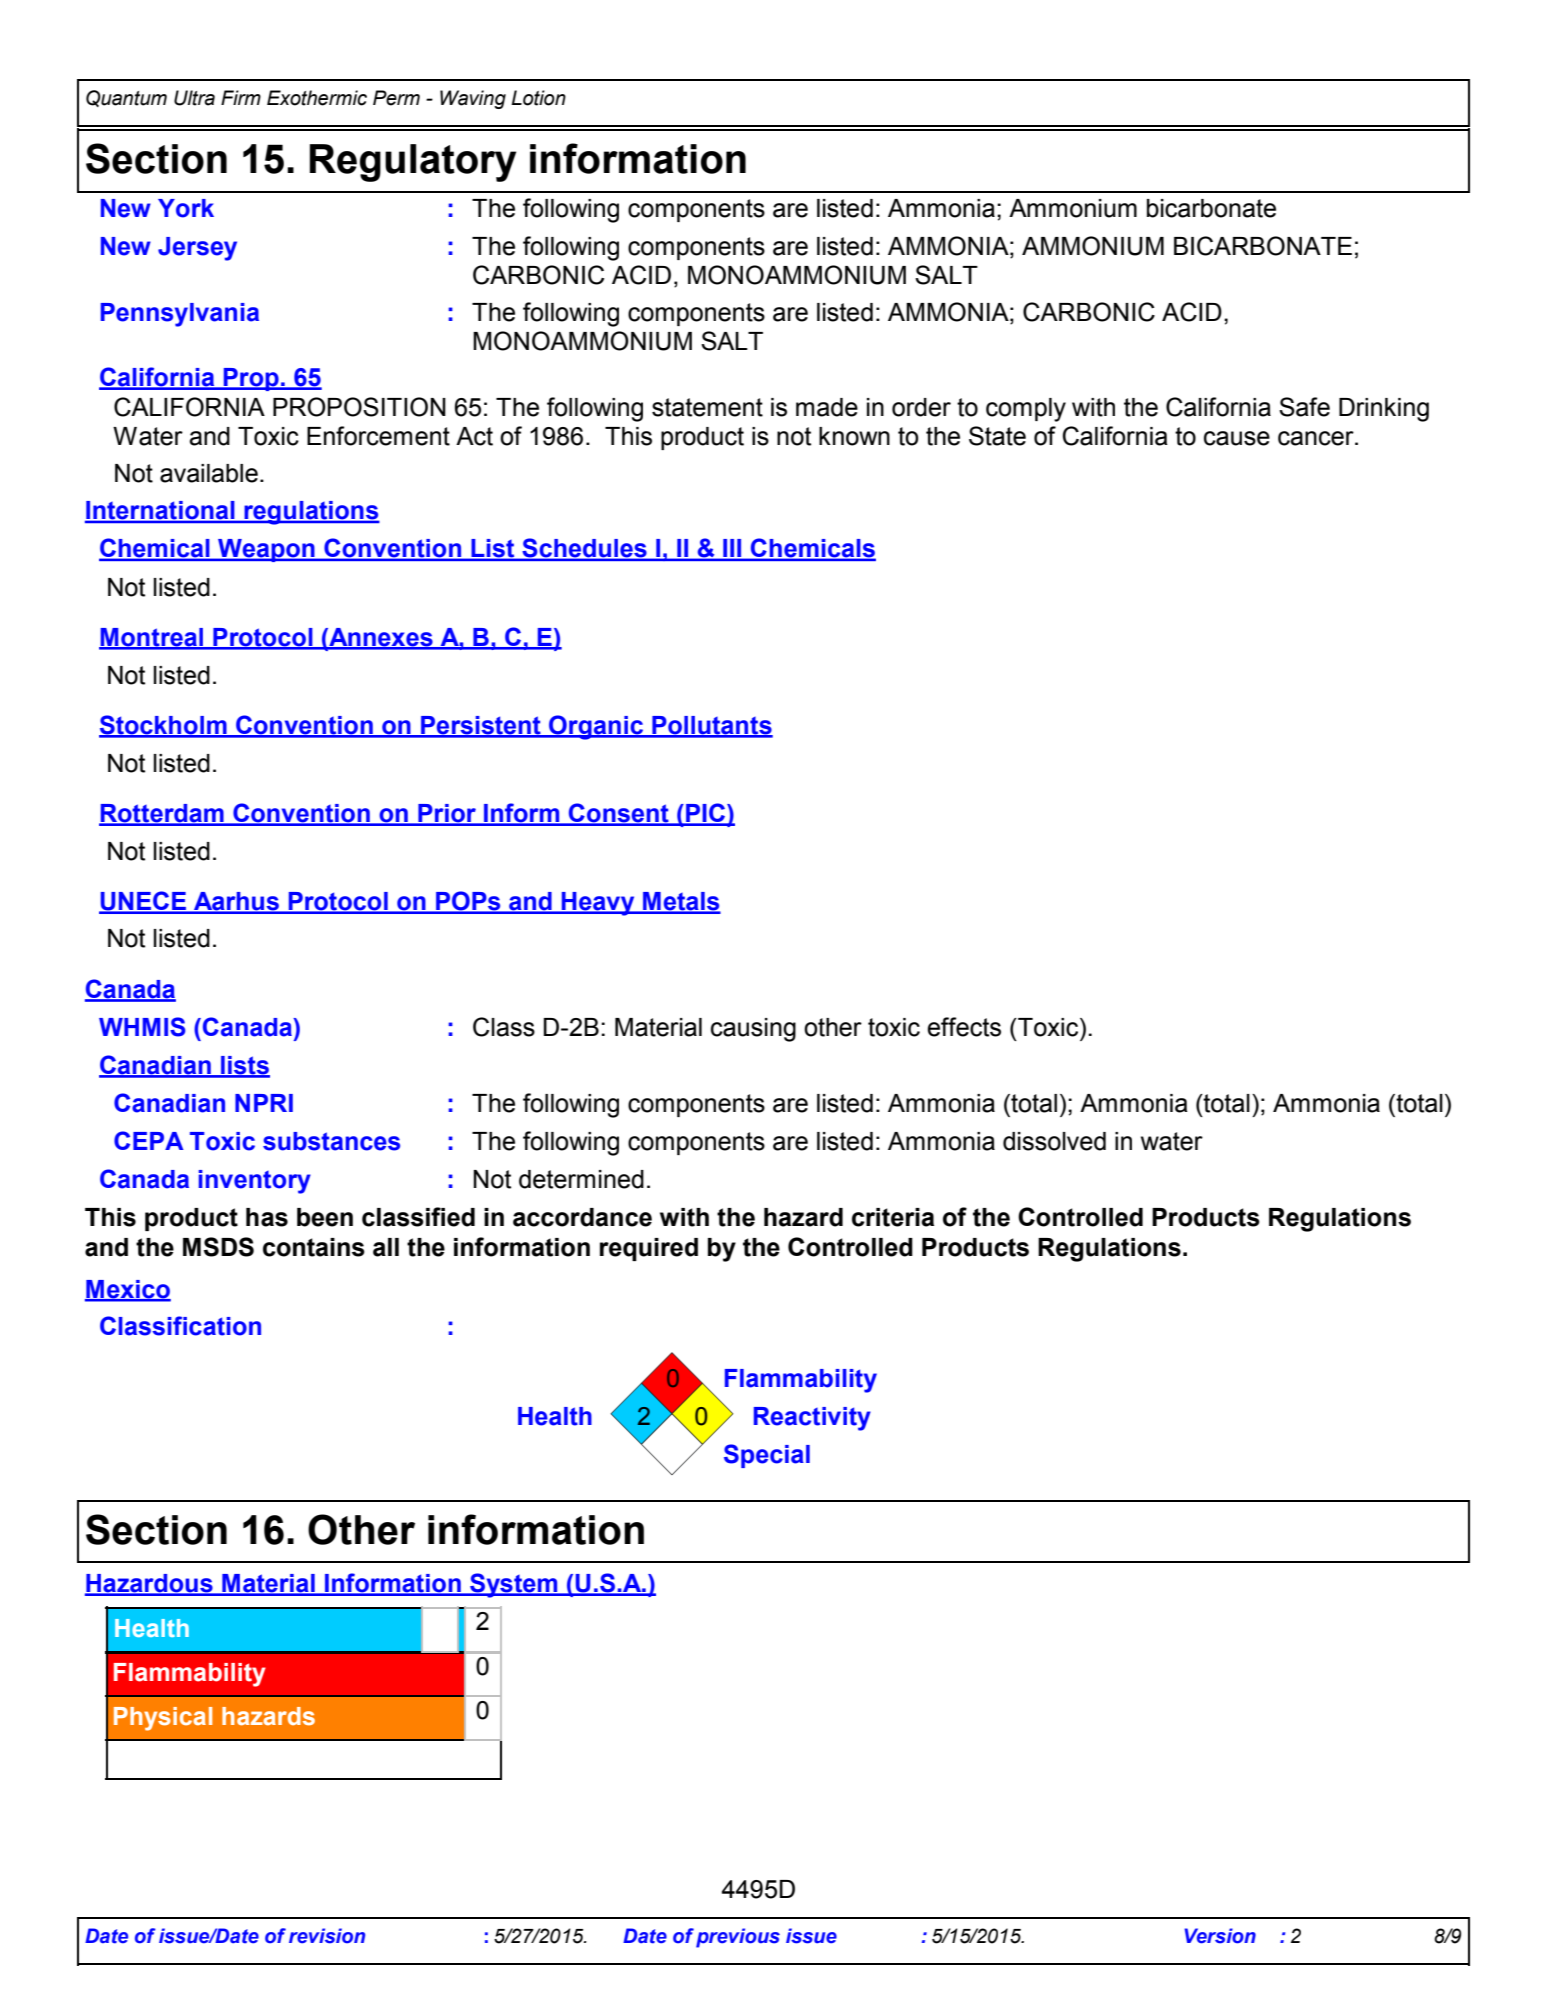 This screenshot has width=1552, height=2008. What do you see at coordinates (538, 98) in the screenshot?
I see `Lotion` at bounding box center [538, 98].
